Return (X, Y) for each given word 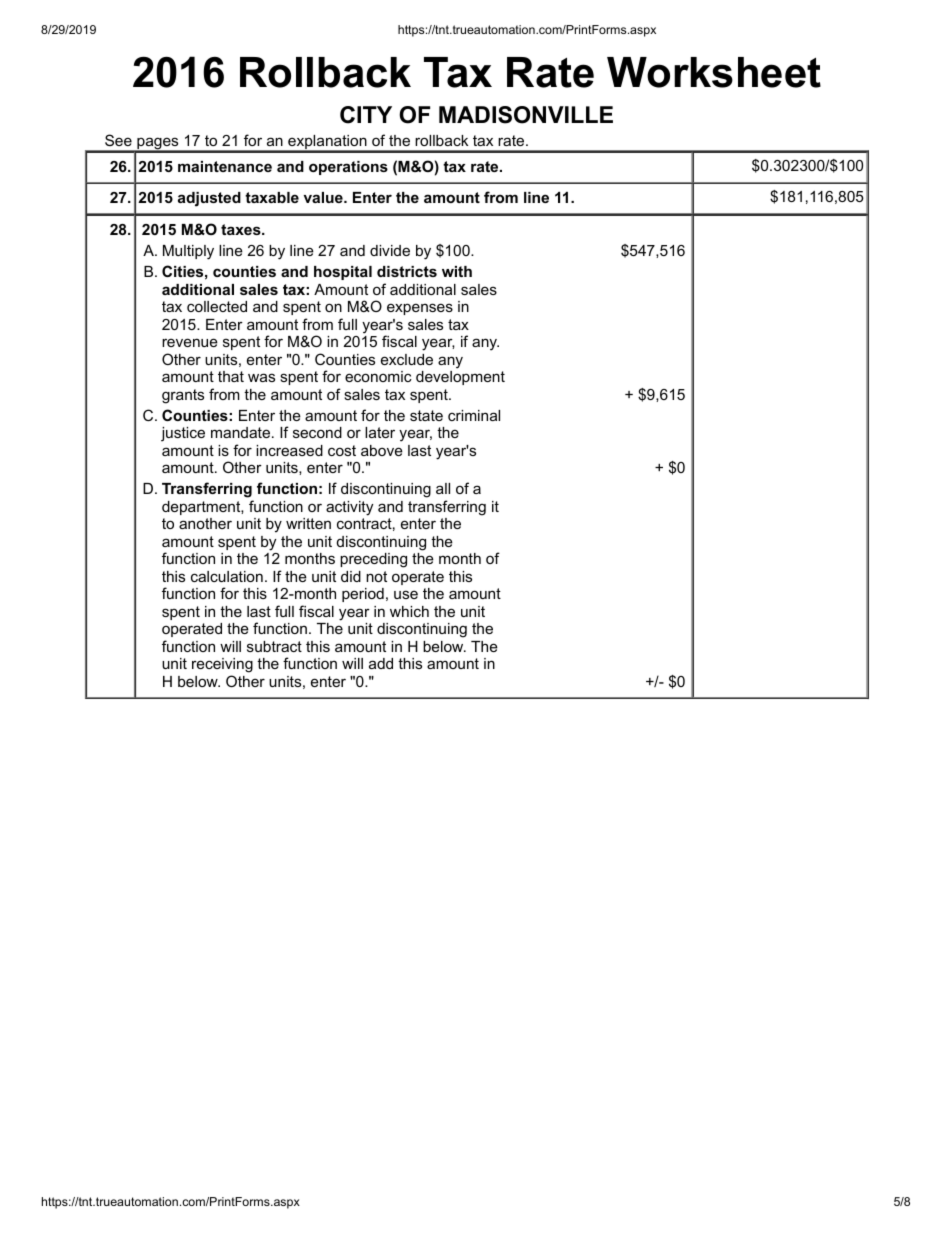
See (118, 140)
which (409, 611)
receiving (222, 667)
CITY (366, 115)
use (406, 594)
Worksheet (714, 72)
